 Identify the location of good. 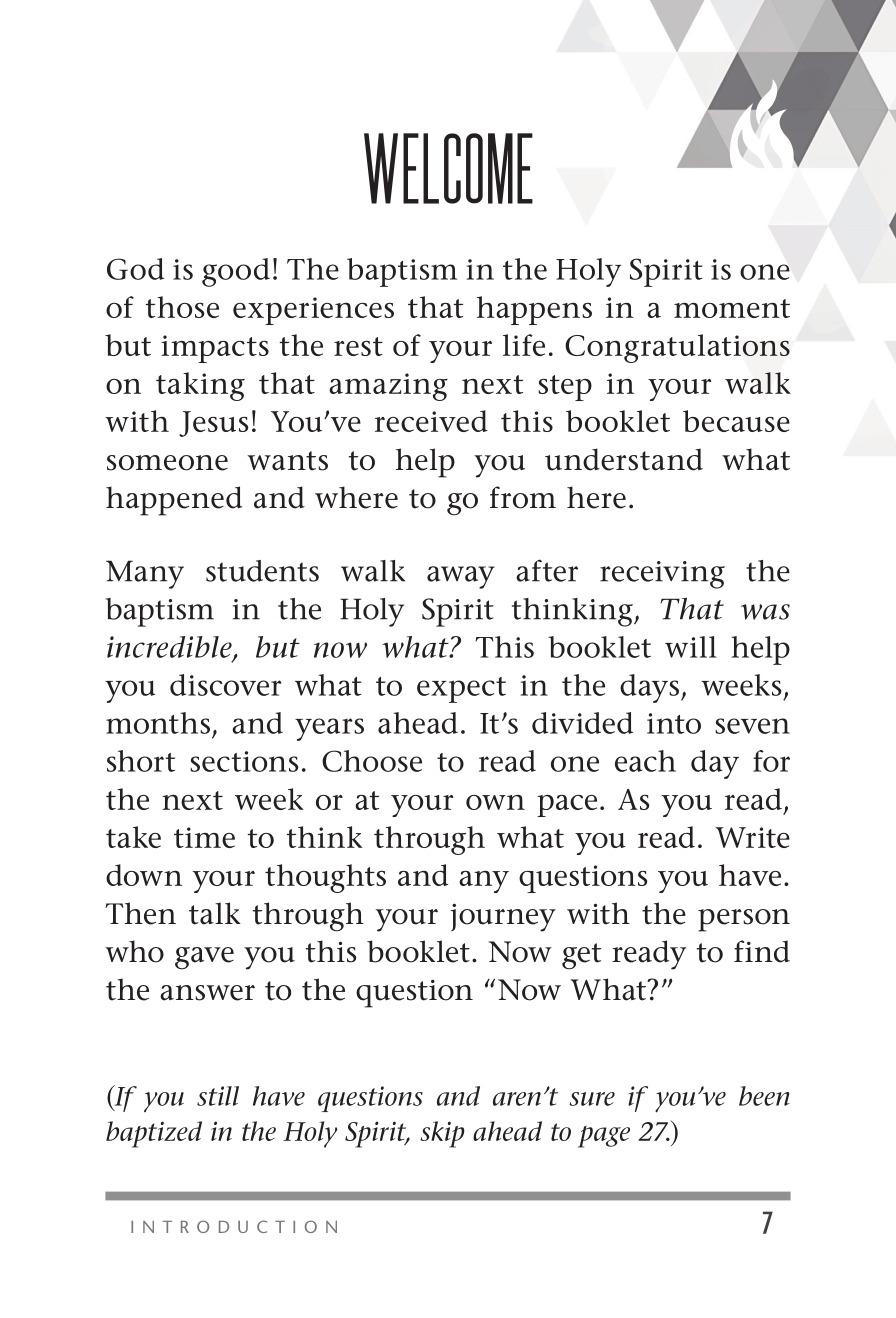
(236, 272).
